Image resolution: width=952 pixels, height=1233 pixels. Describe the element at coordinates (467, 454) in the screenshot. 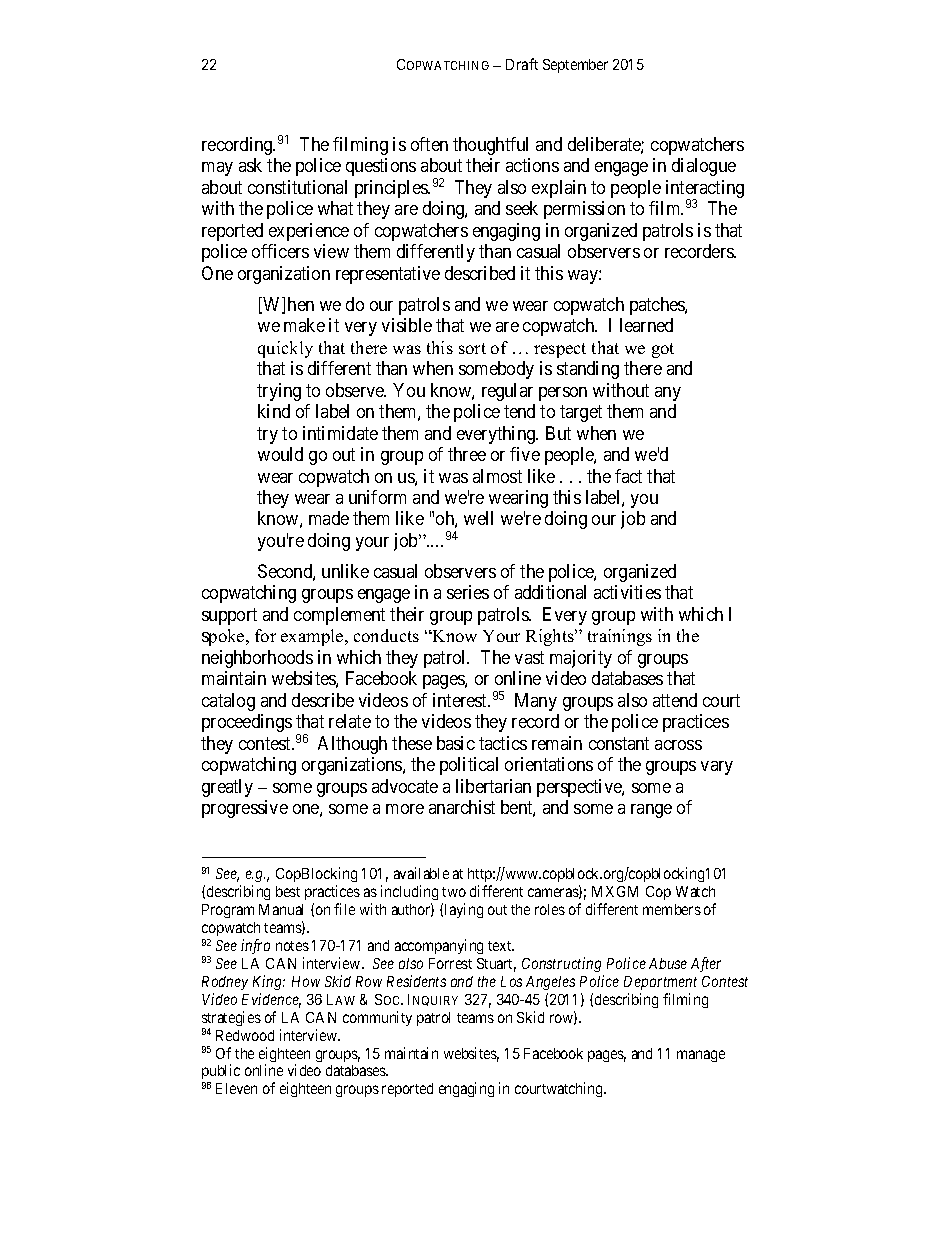

I see `three` at that location.
